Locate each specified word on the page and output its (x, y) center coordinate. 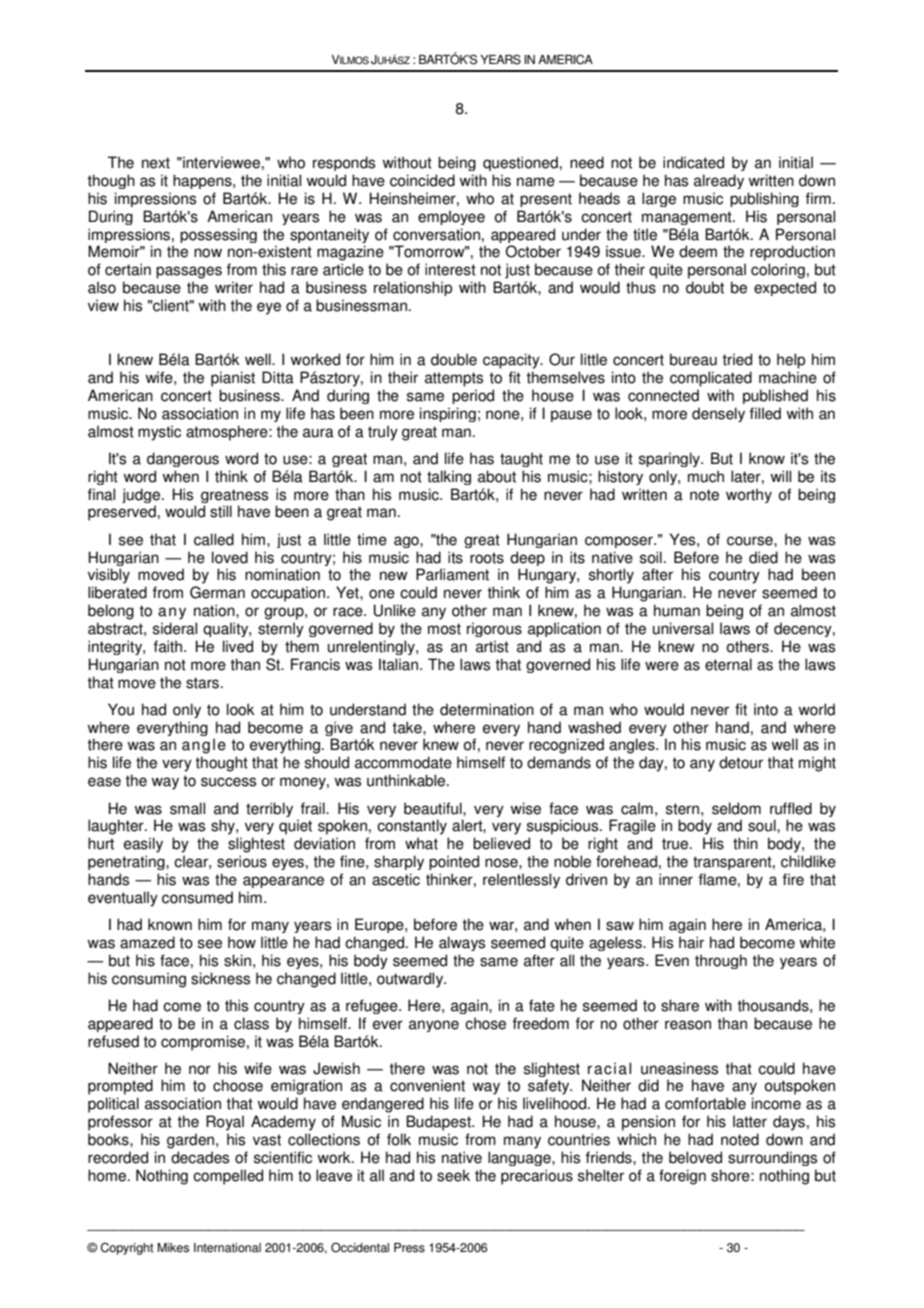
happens (203, 181)
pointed (454, 862)
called (214, 539)
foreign (682, 1177)
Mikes (173, 1248)
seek (453, 1175)
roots (487, 558)
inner (676, 879)
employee (451, 217)
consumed (197, 897)
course (751, 541)
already (719, 181)
